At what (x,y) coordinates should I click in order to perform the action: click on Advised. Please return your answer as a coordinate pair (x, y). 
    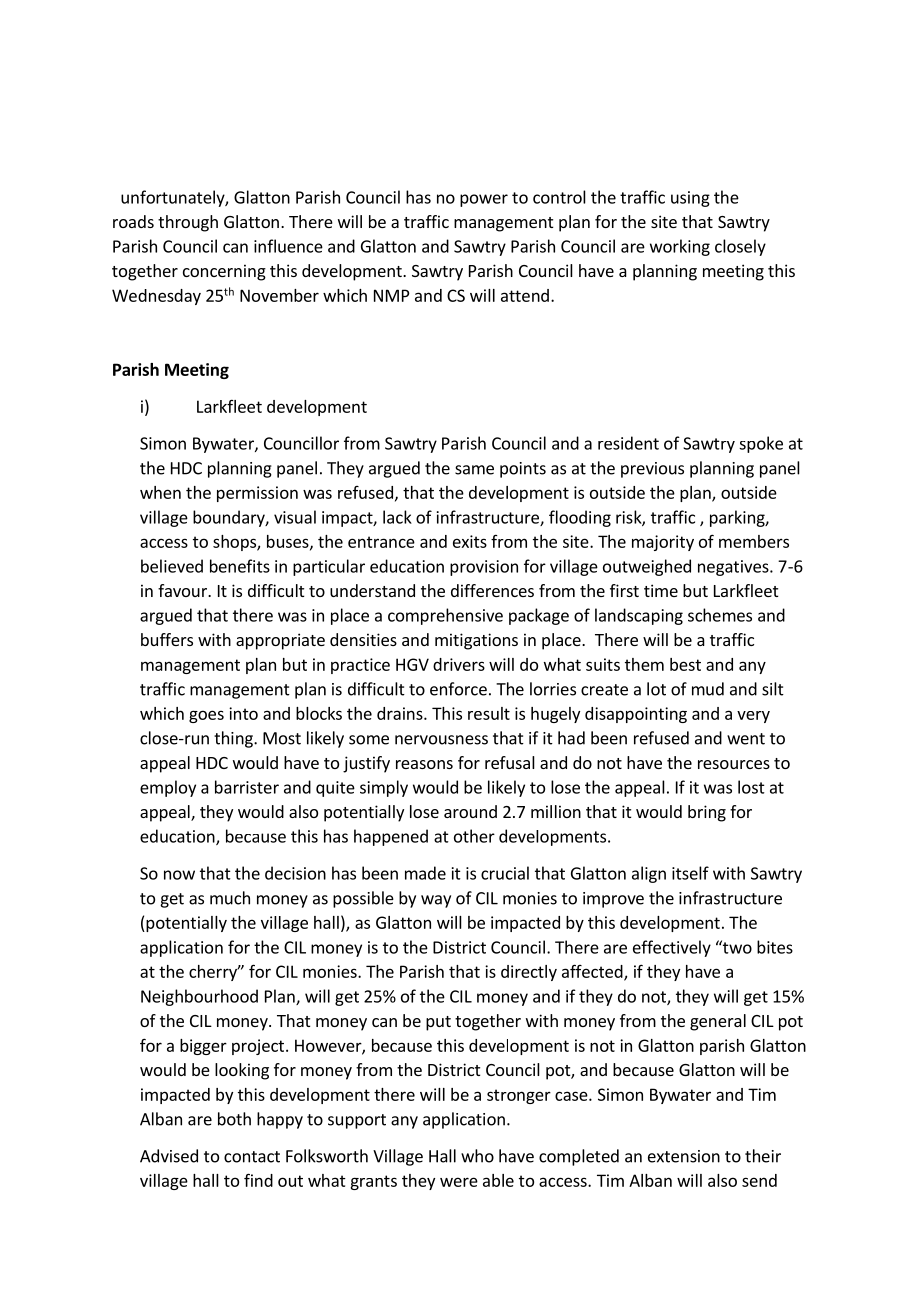
    Looking at the image, I should click on (169, 1156).
